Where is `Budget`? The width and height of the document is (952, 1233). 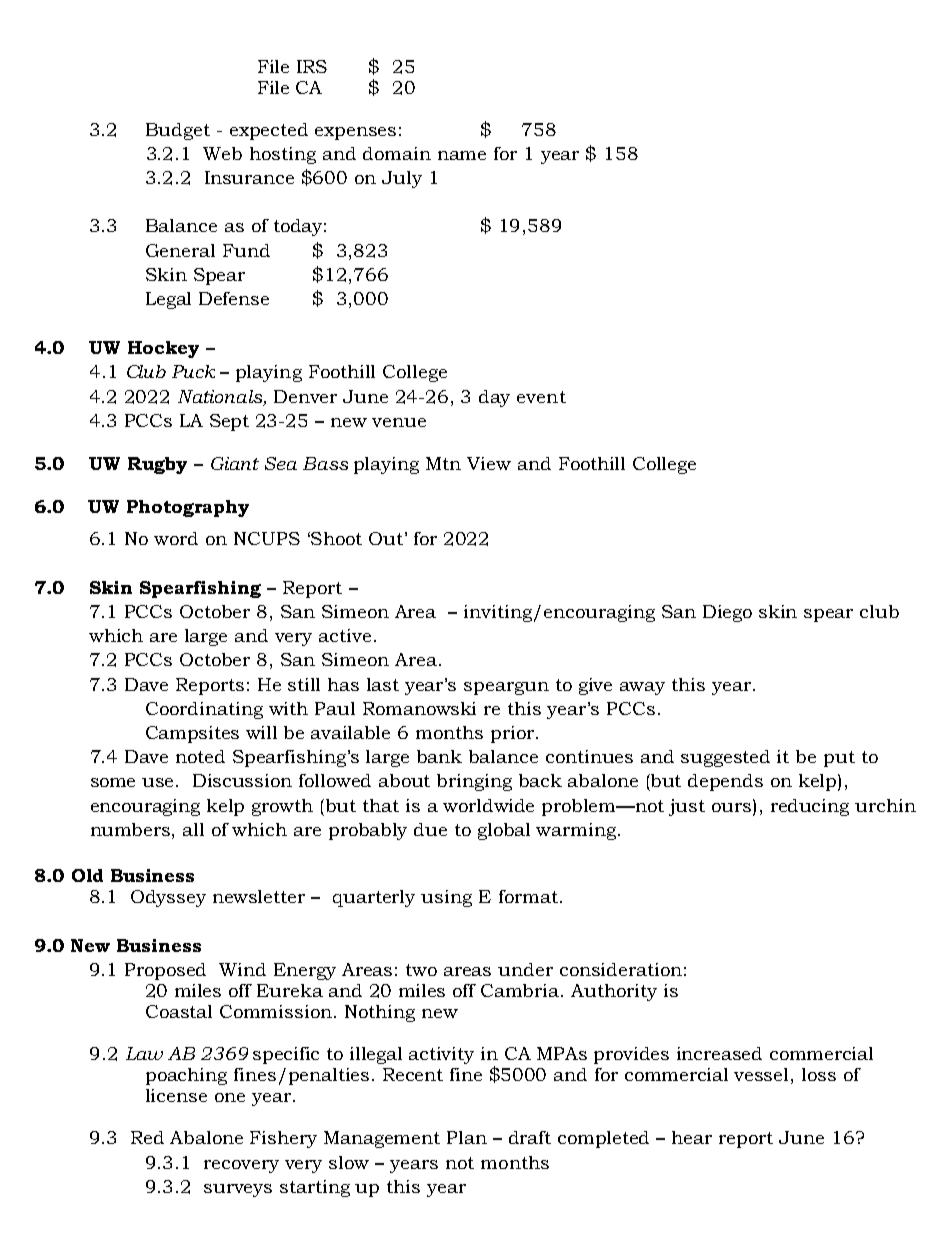
Budget is located at coordinates (178, 131).
